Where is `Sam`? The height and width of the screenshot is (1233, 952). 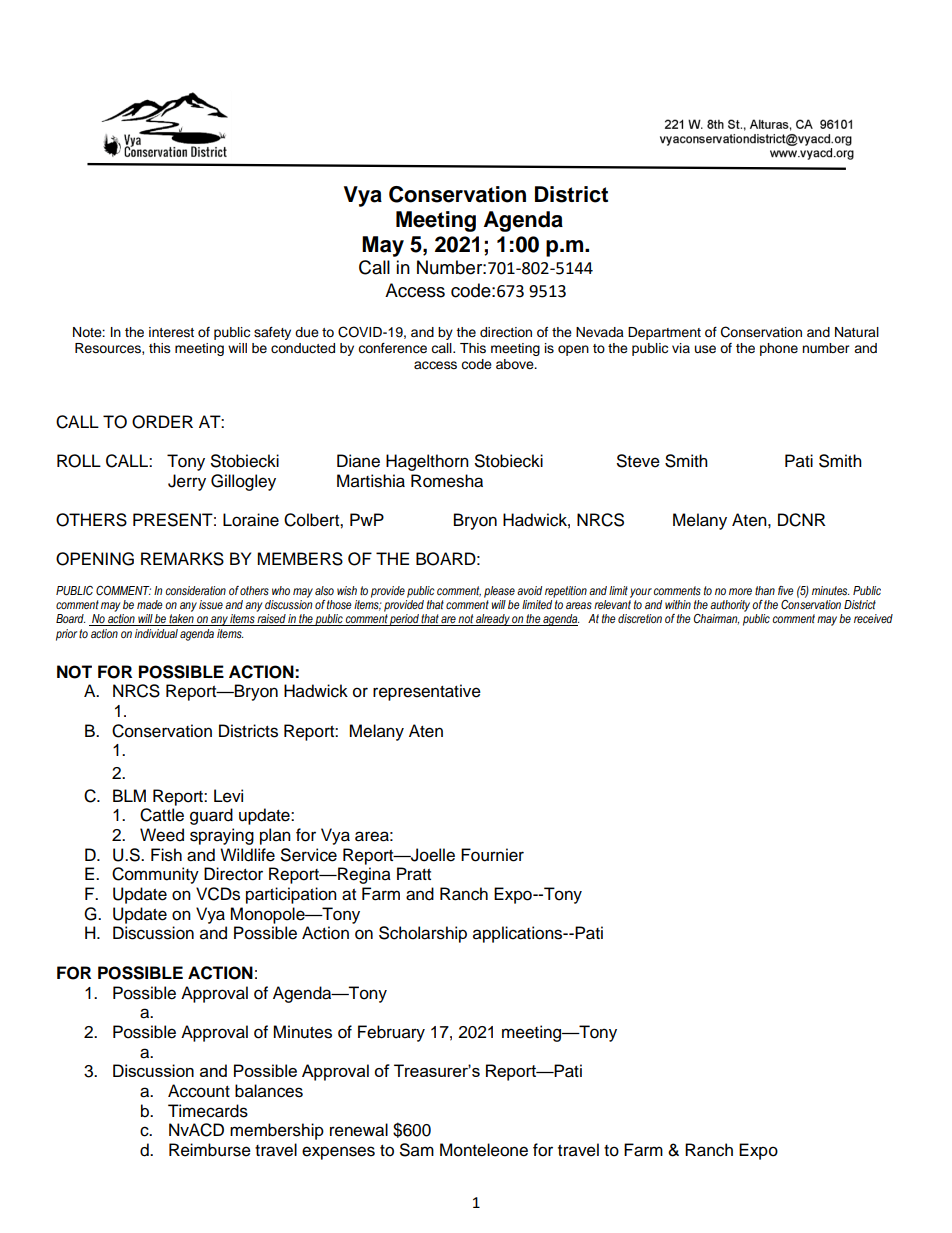 Sam is located at coordinates (417, 1150).
